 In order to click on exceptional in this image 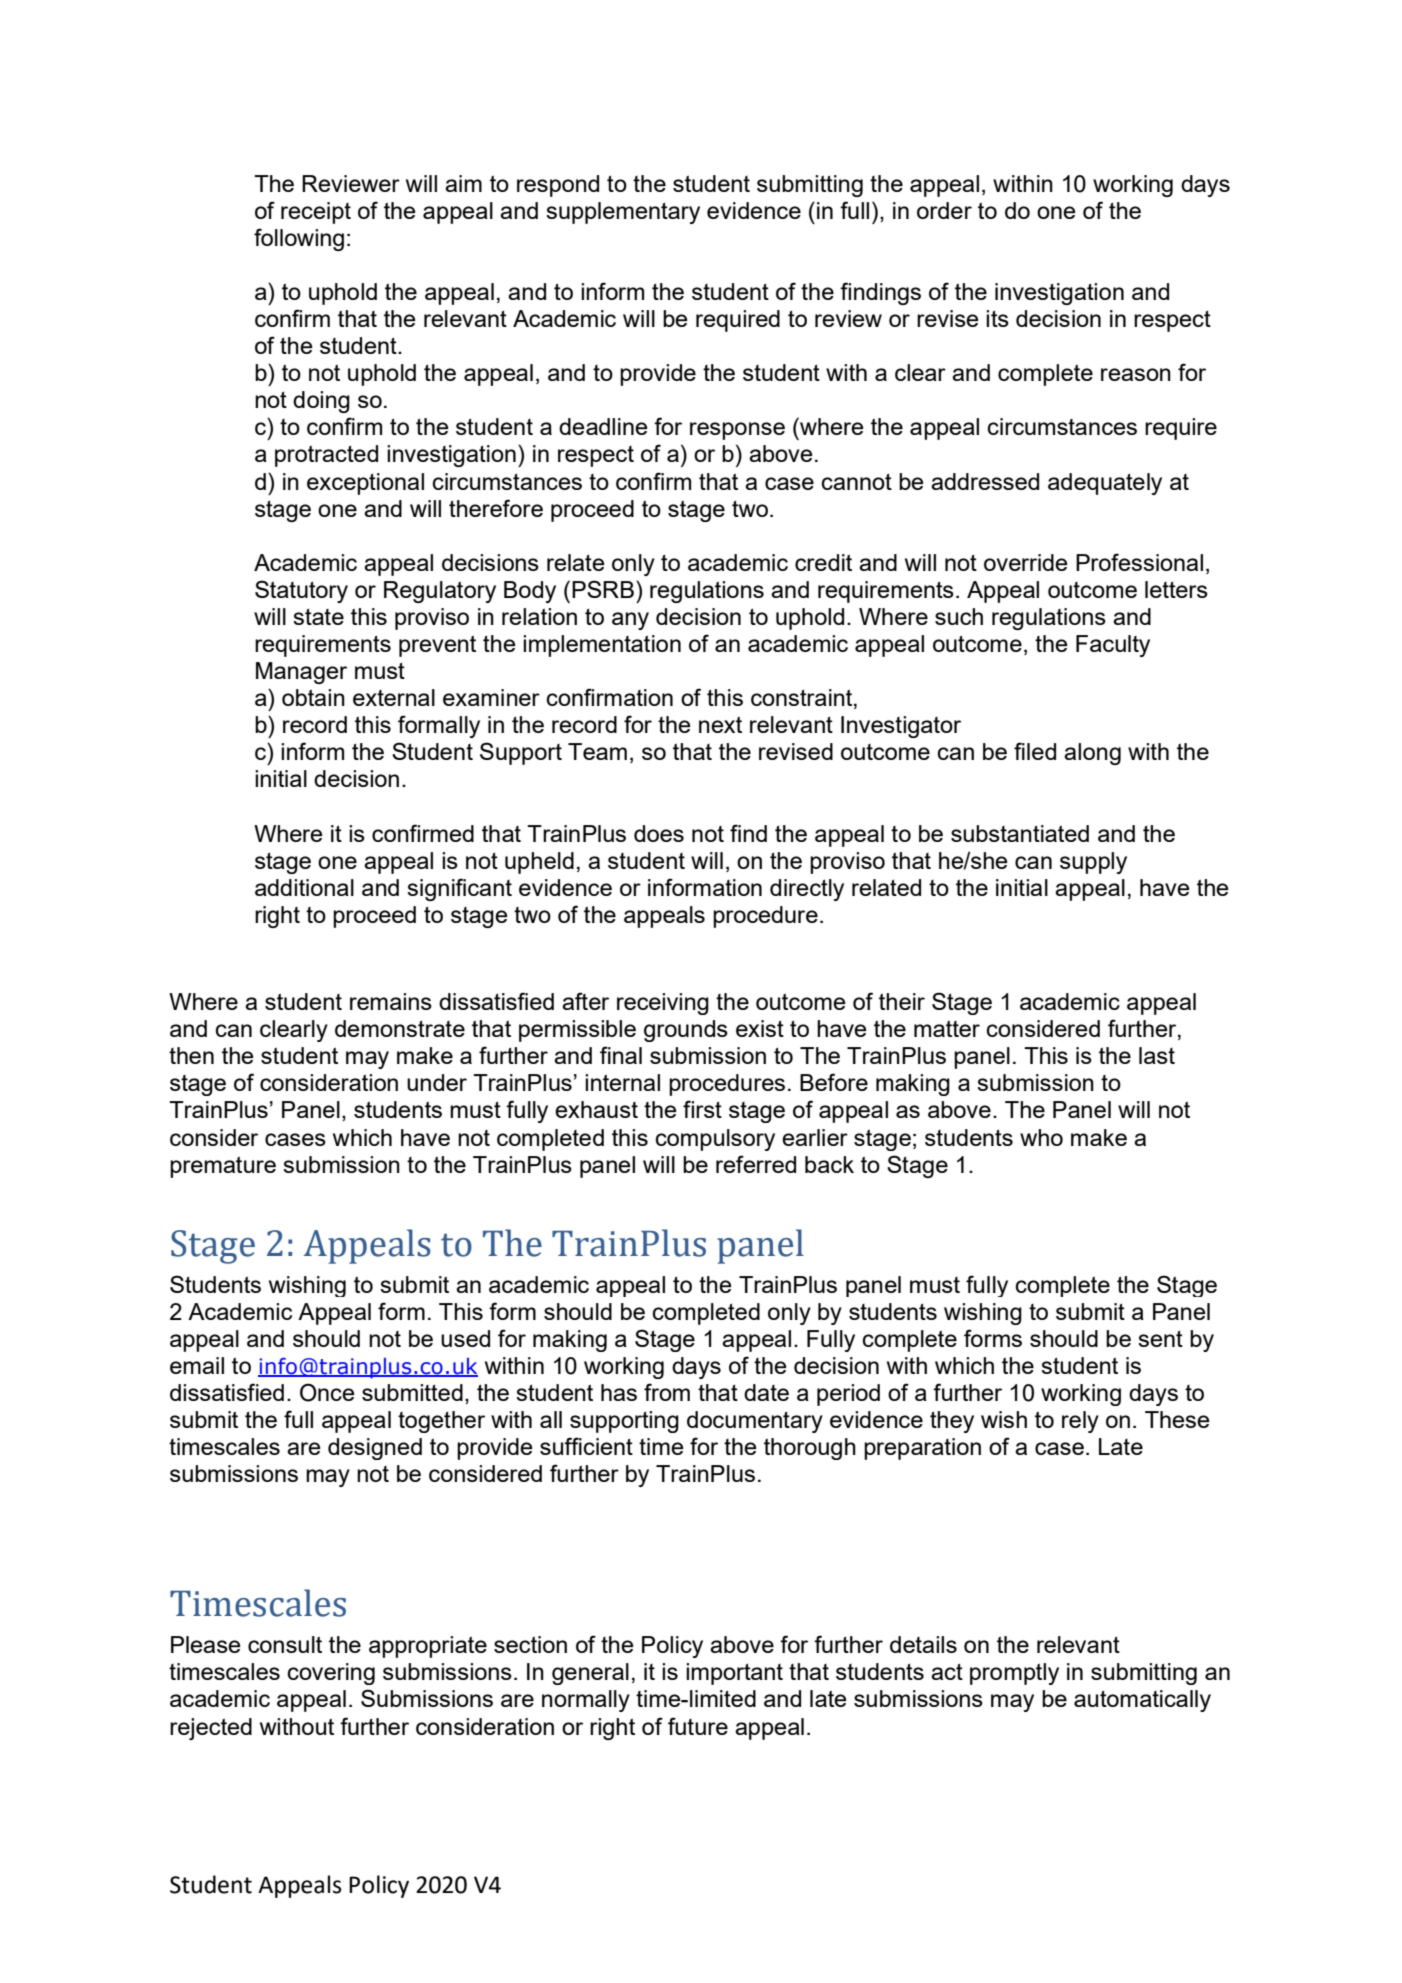, I will do `click(365, 484)`.
